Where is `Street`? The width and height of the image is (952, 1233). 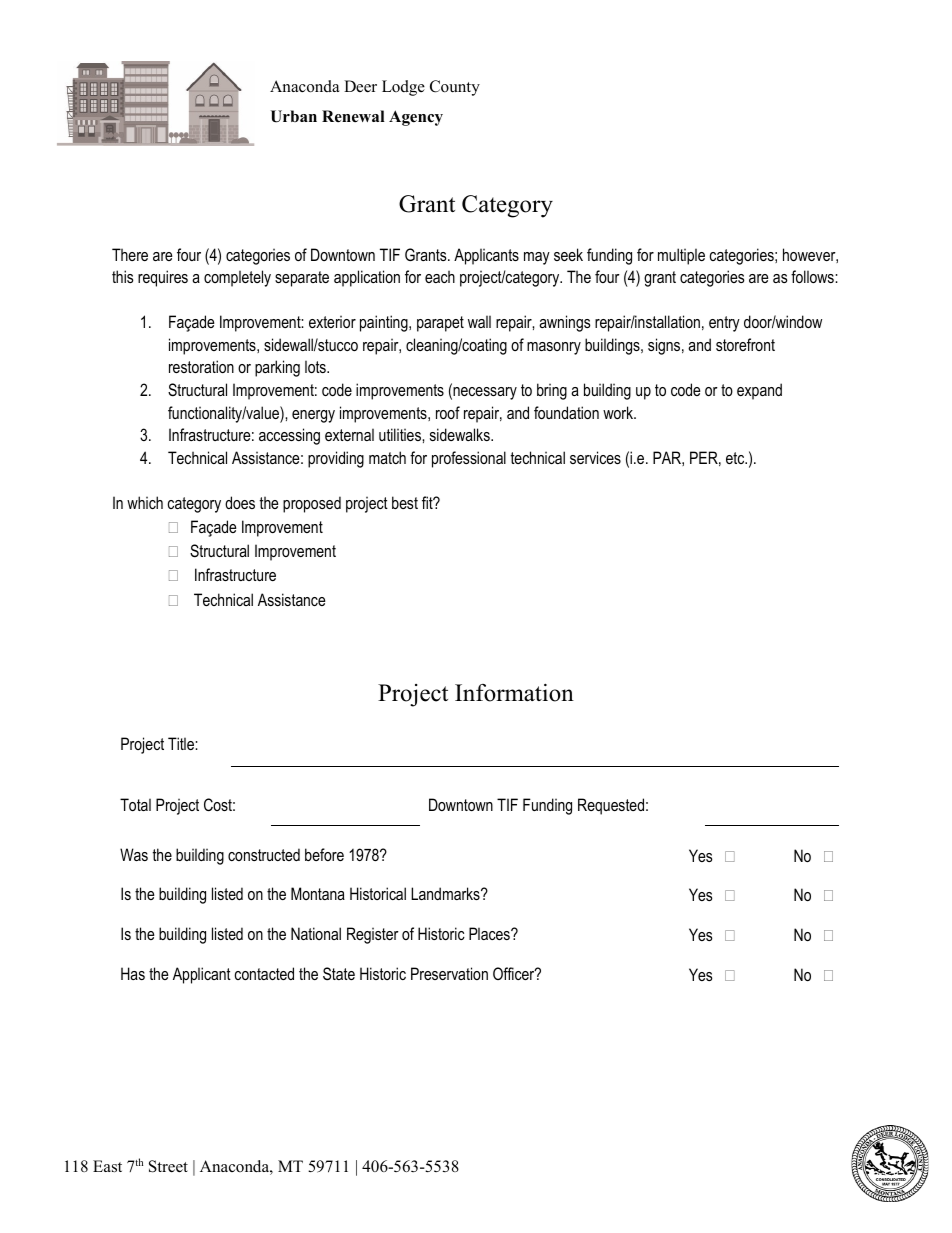 Street is located at coordinates (168, 1166).
